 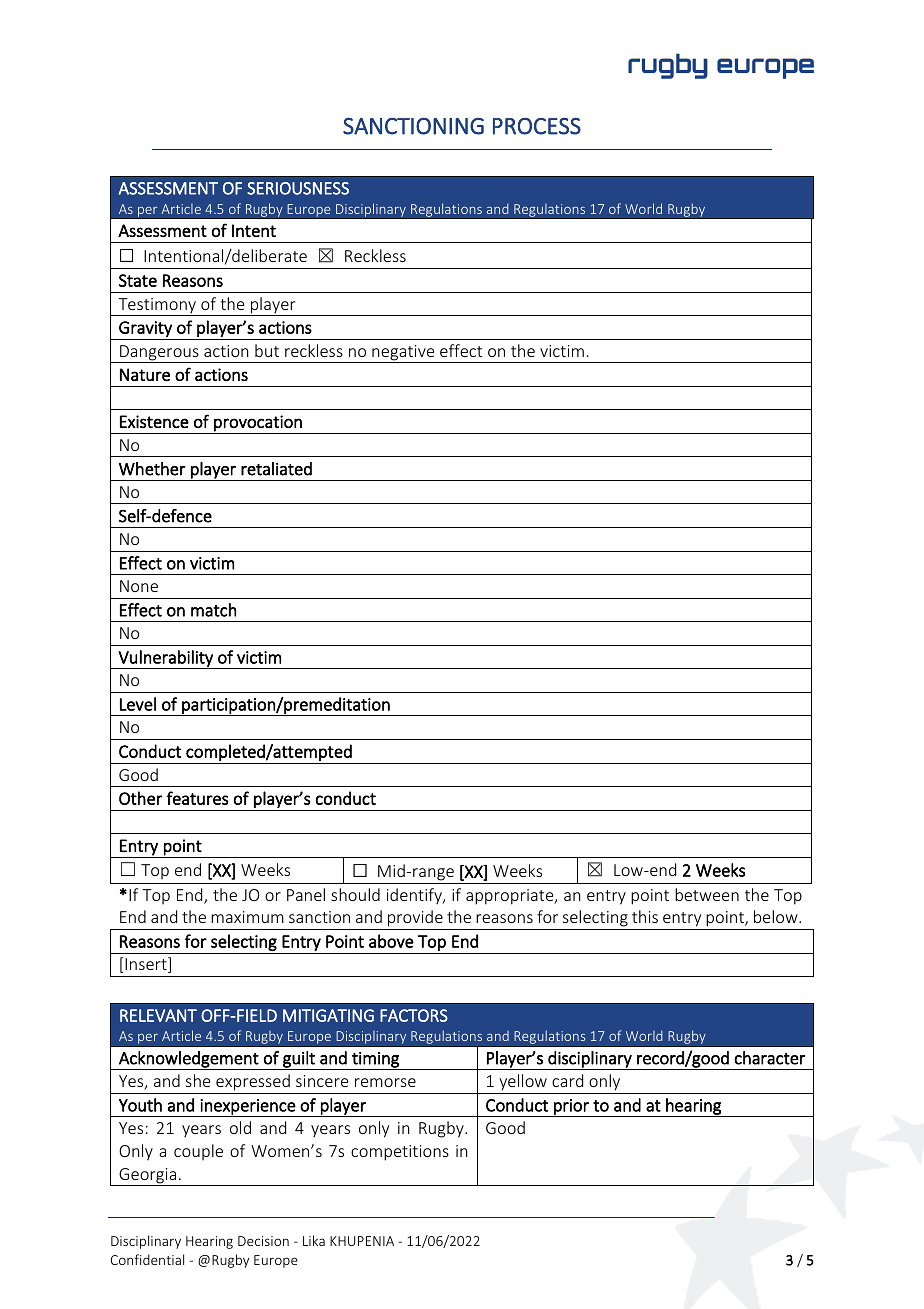 What do you see at coordinates (258, 424) in the screenshot?
I see `provocation` at bounding box center [258, 424].
